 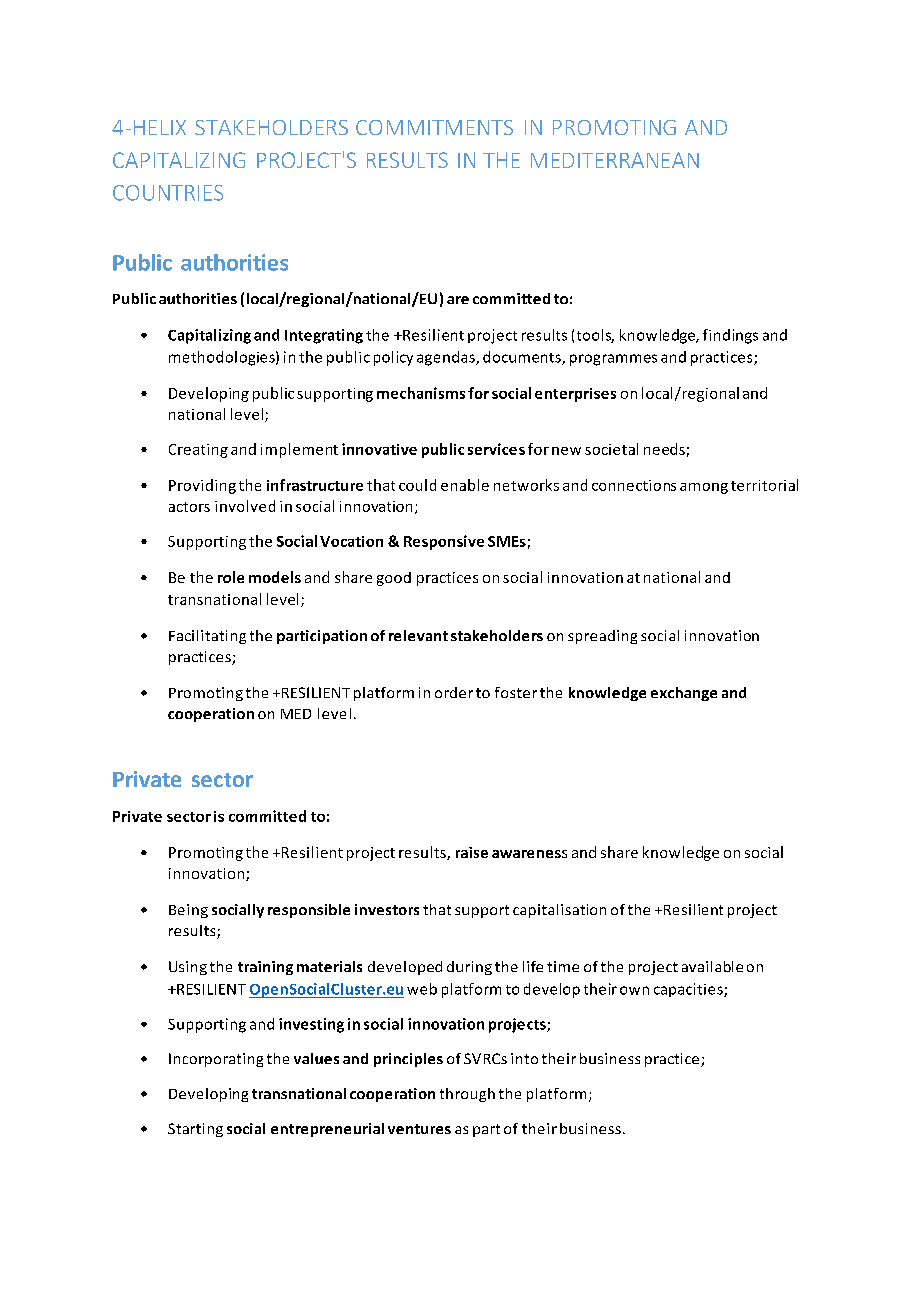 I want to click on Incorporating, so click(x=216, y=1060).
